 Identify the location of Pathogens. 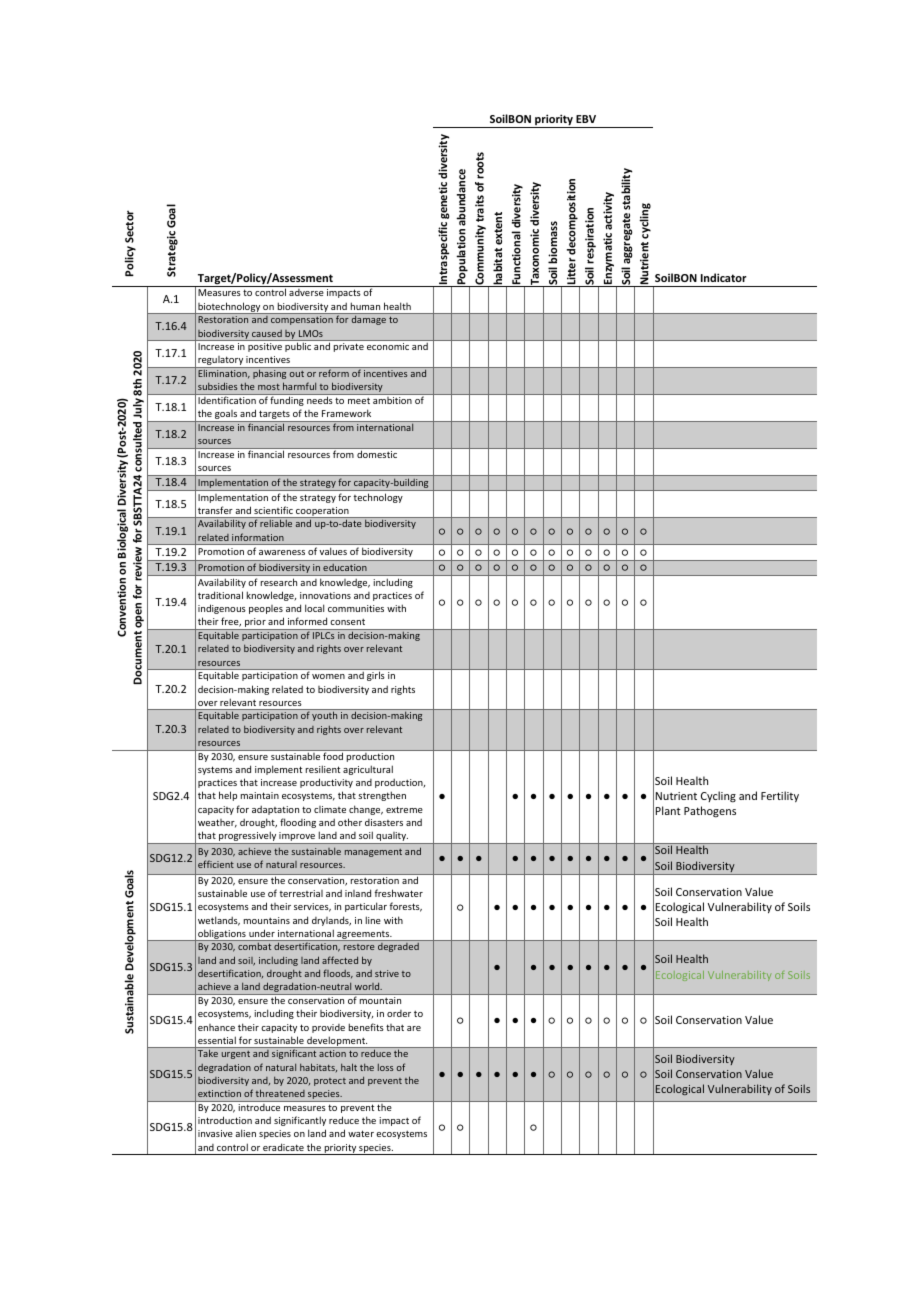
(710, 812).
